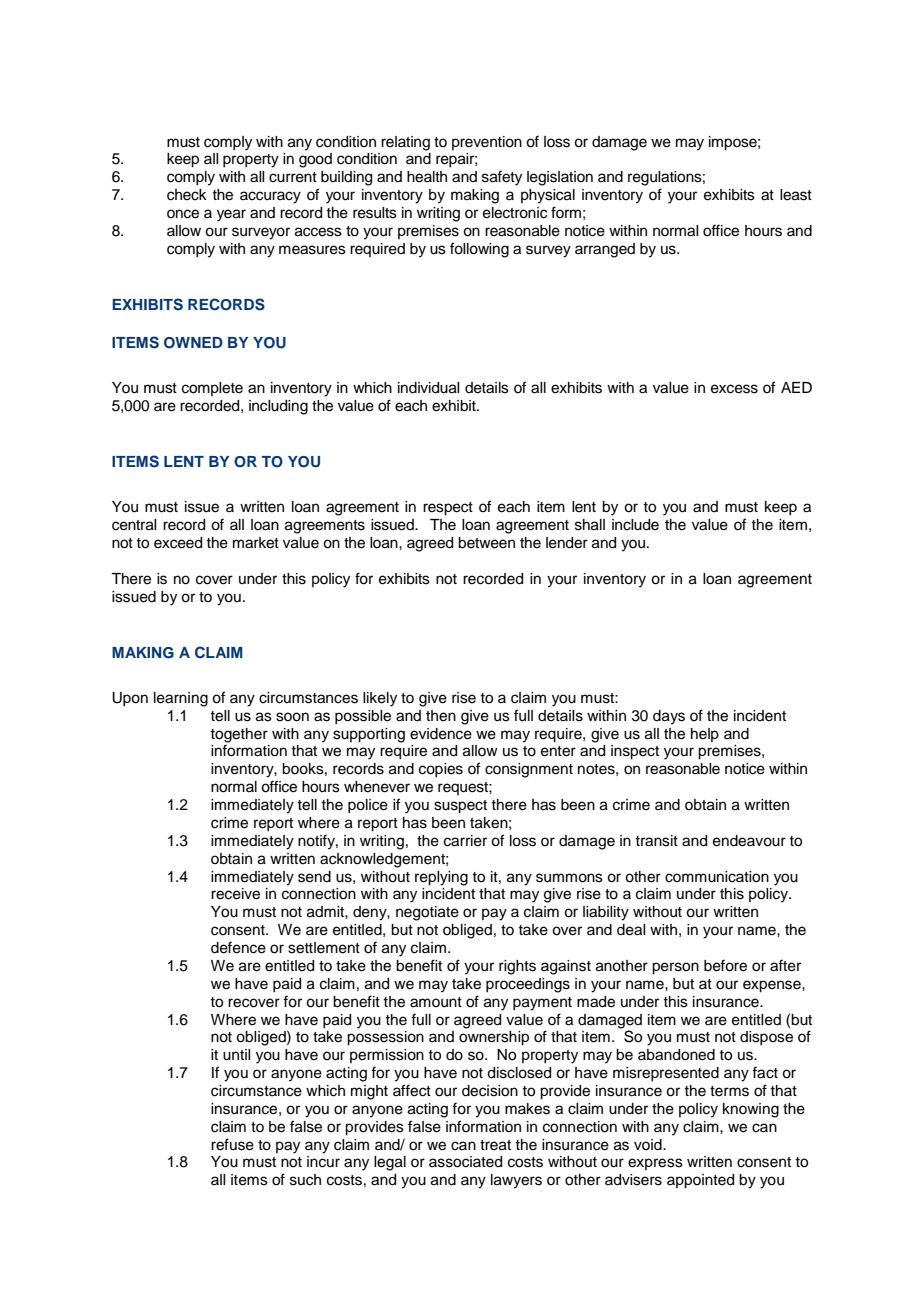 This document has height=1308, width=924. Describe the element at coordinates (178, 543) in the document. I see `exceed` at that location.
